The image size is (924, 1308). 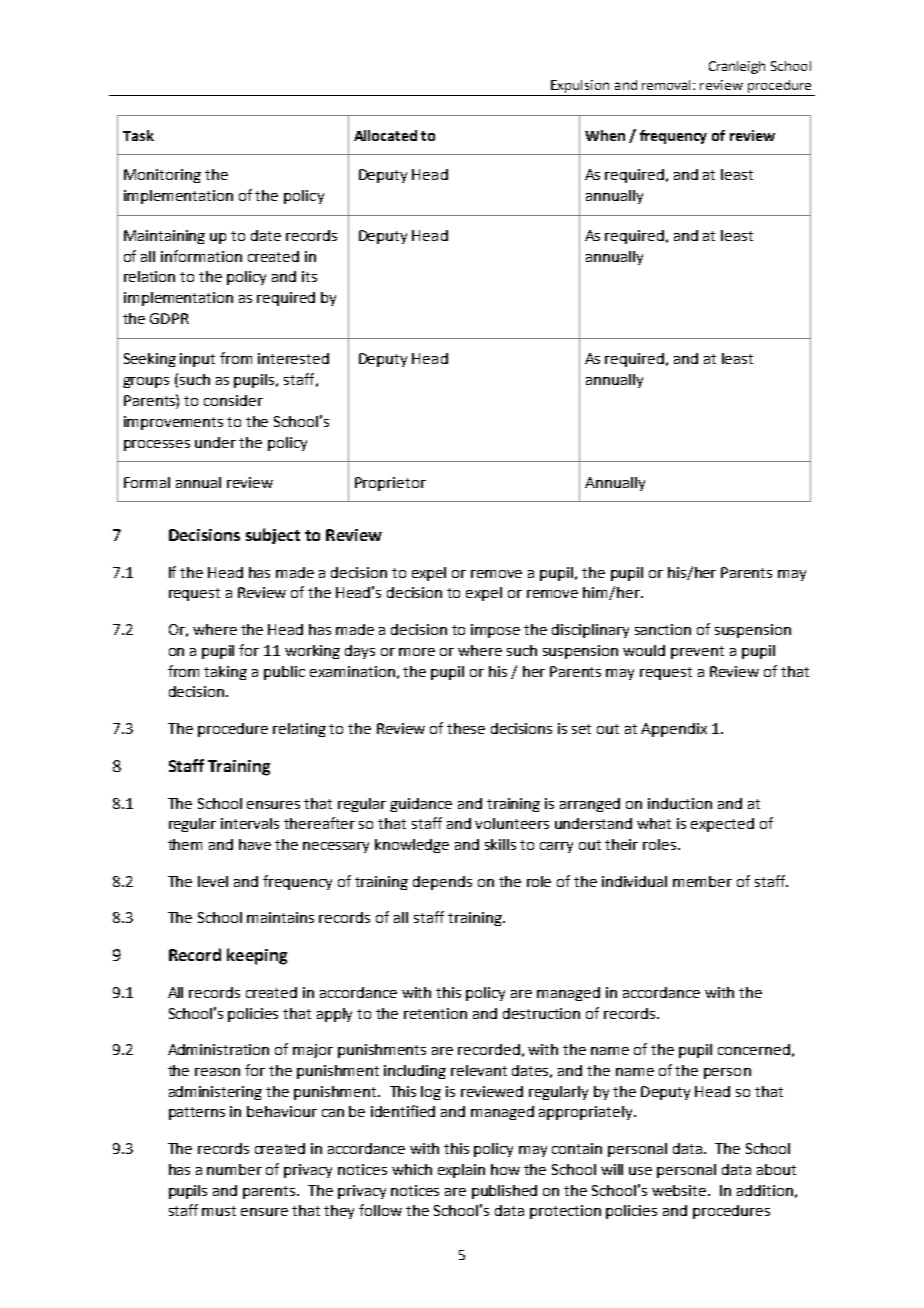 I want to click on level, so click(x=213, y=881).
